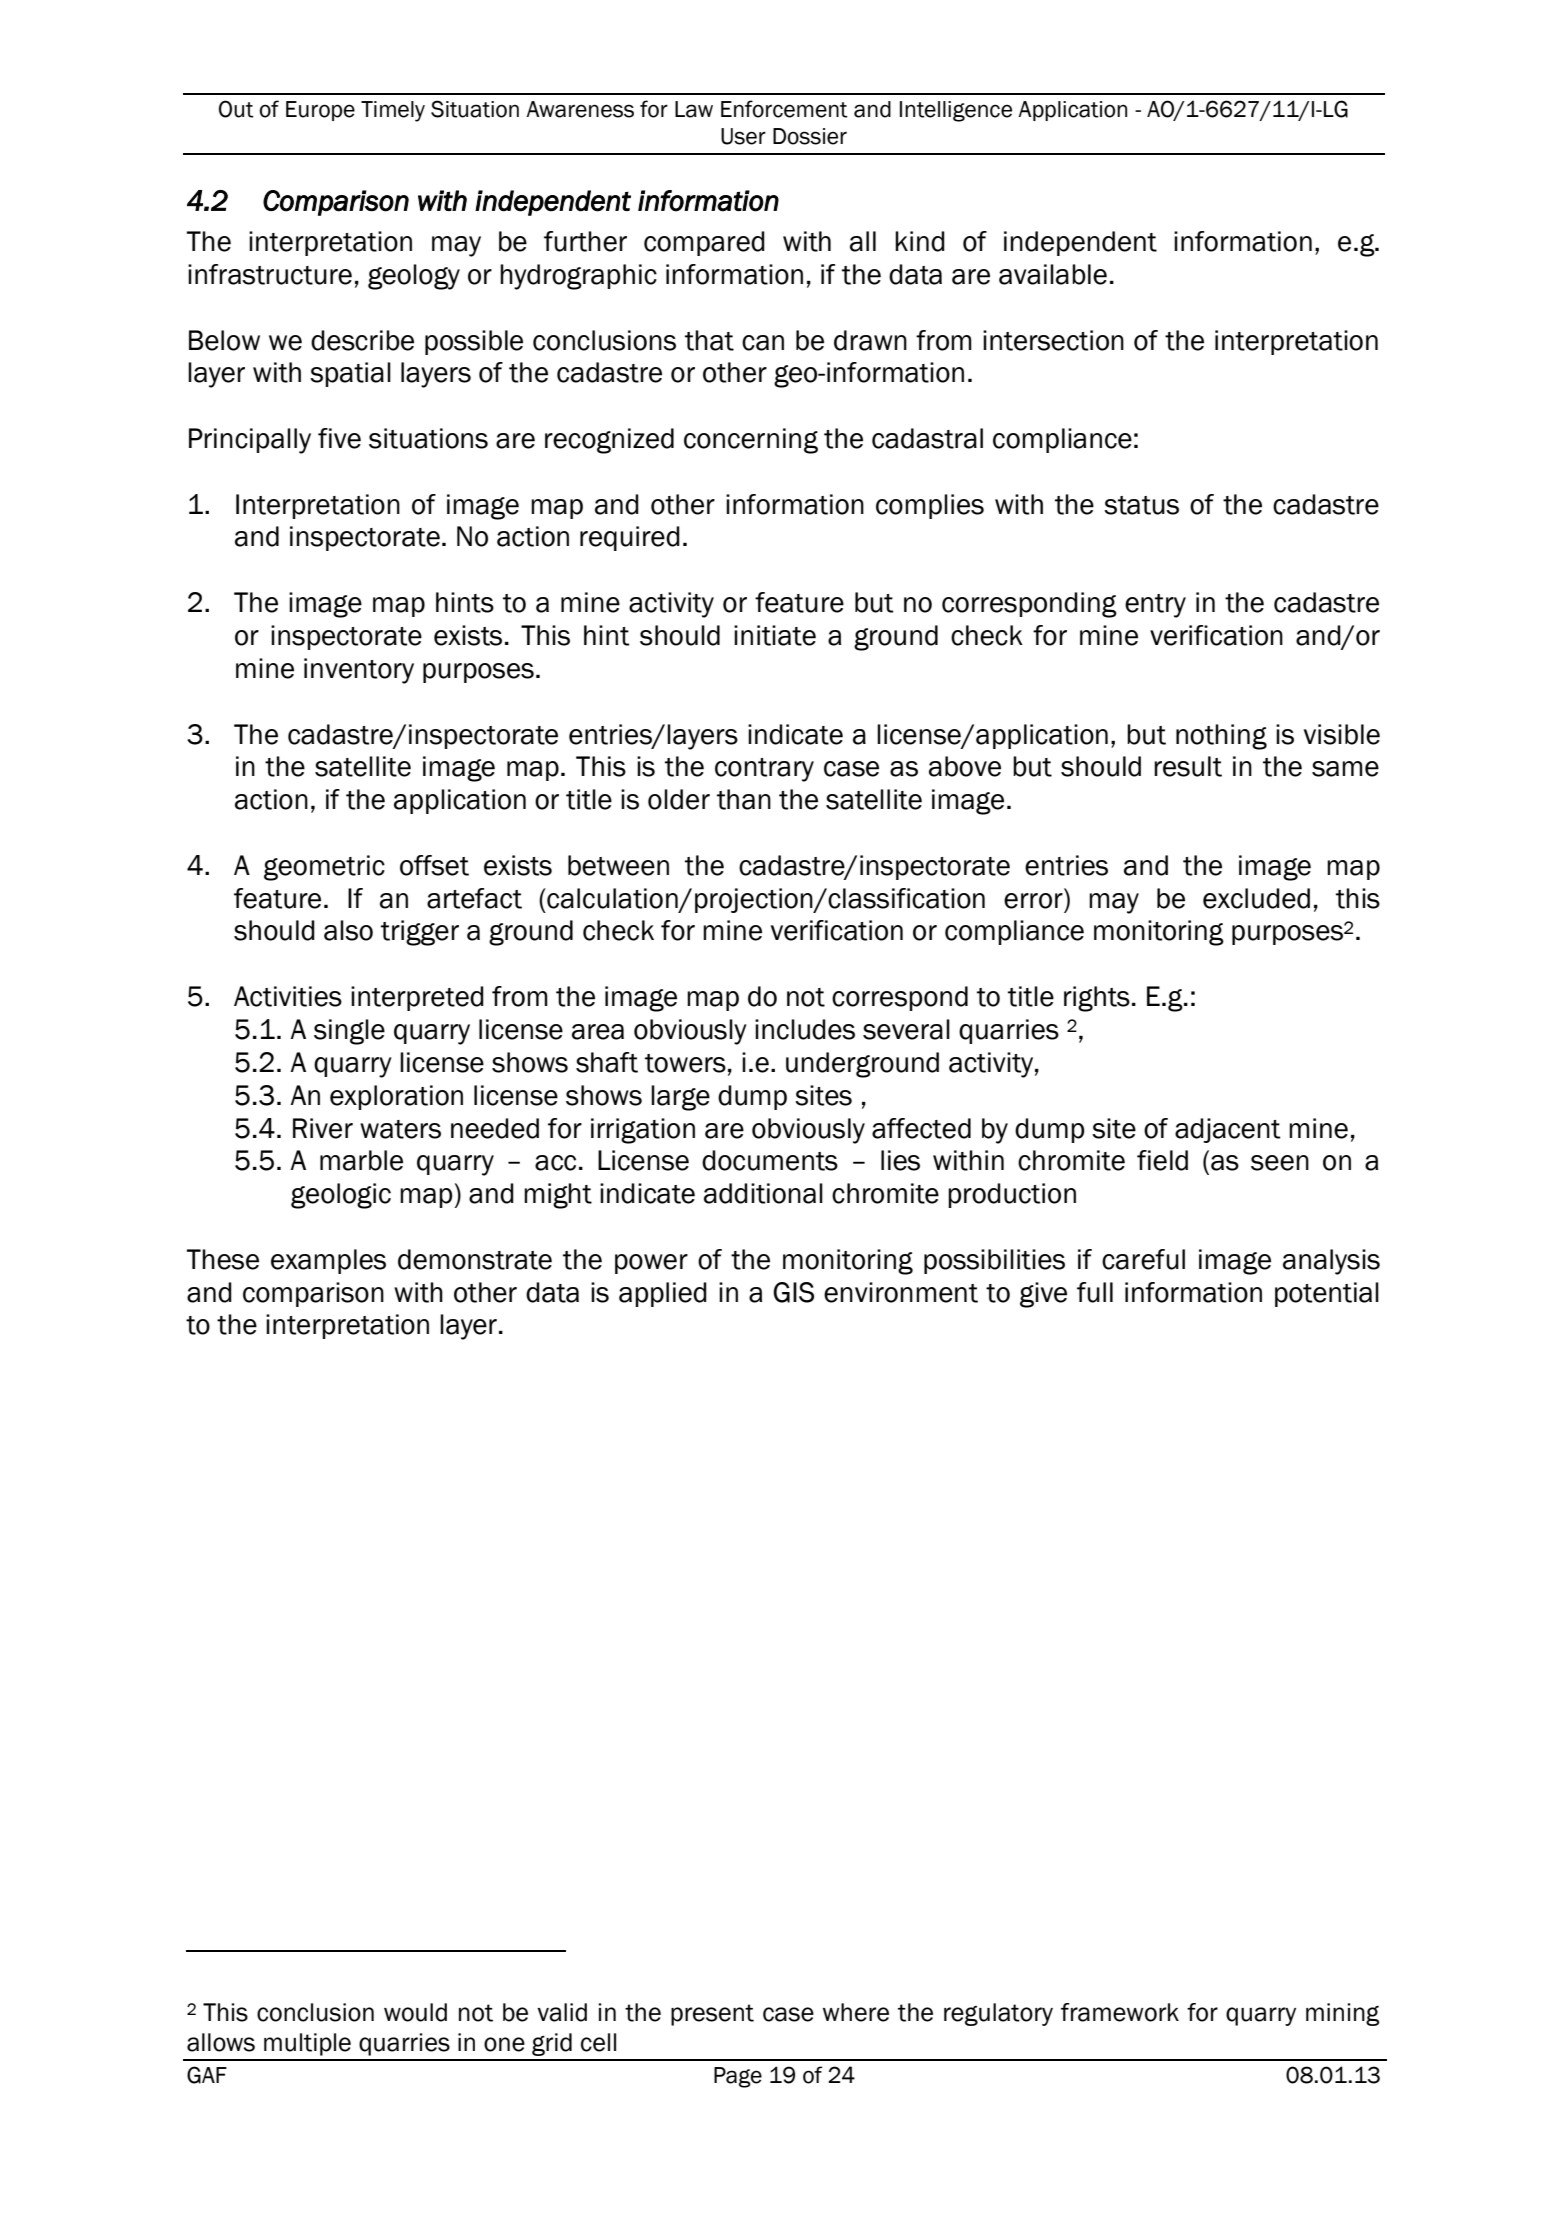 This document has height=2216, width=1567. I want to click on contrary, so click(764, 770).
